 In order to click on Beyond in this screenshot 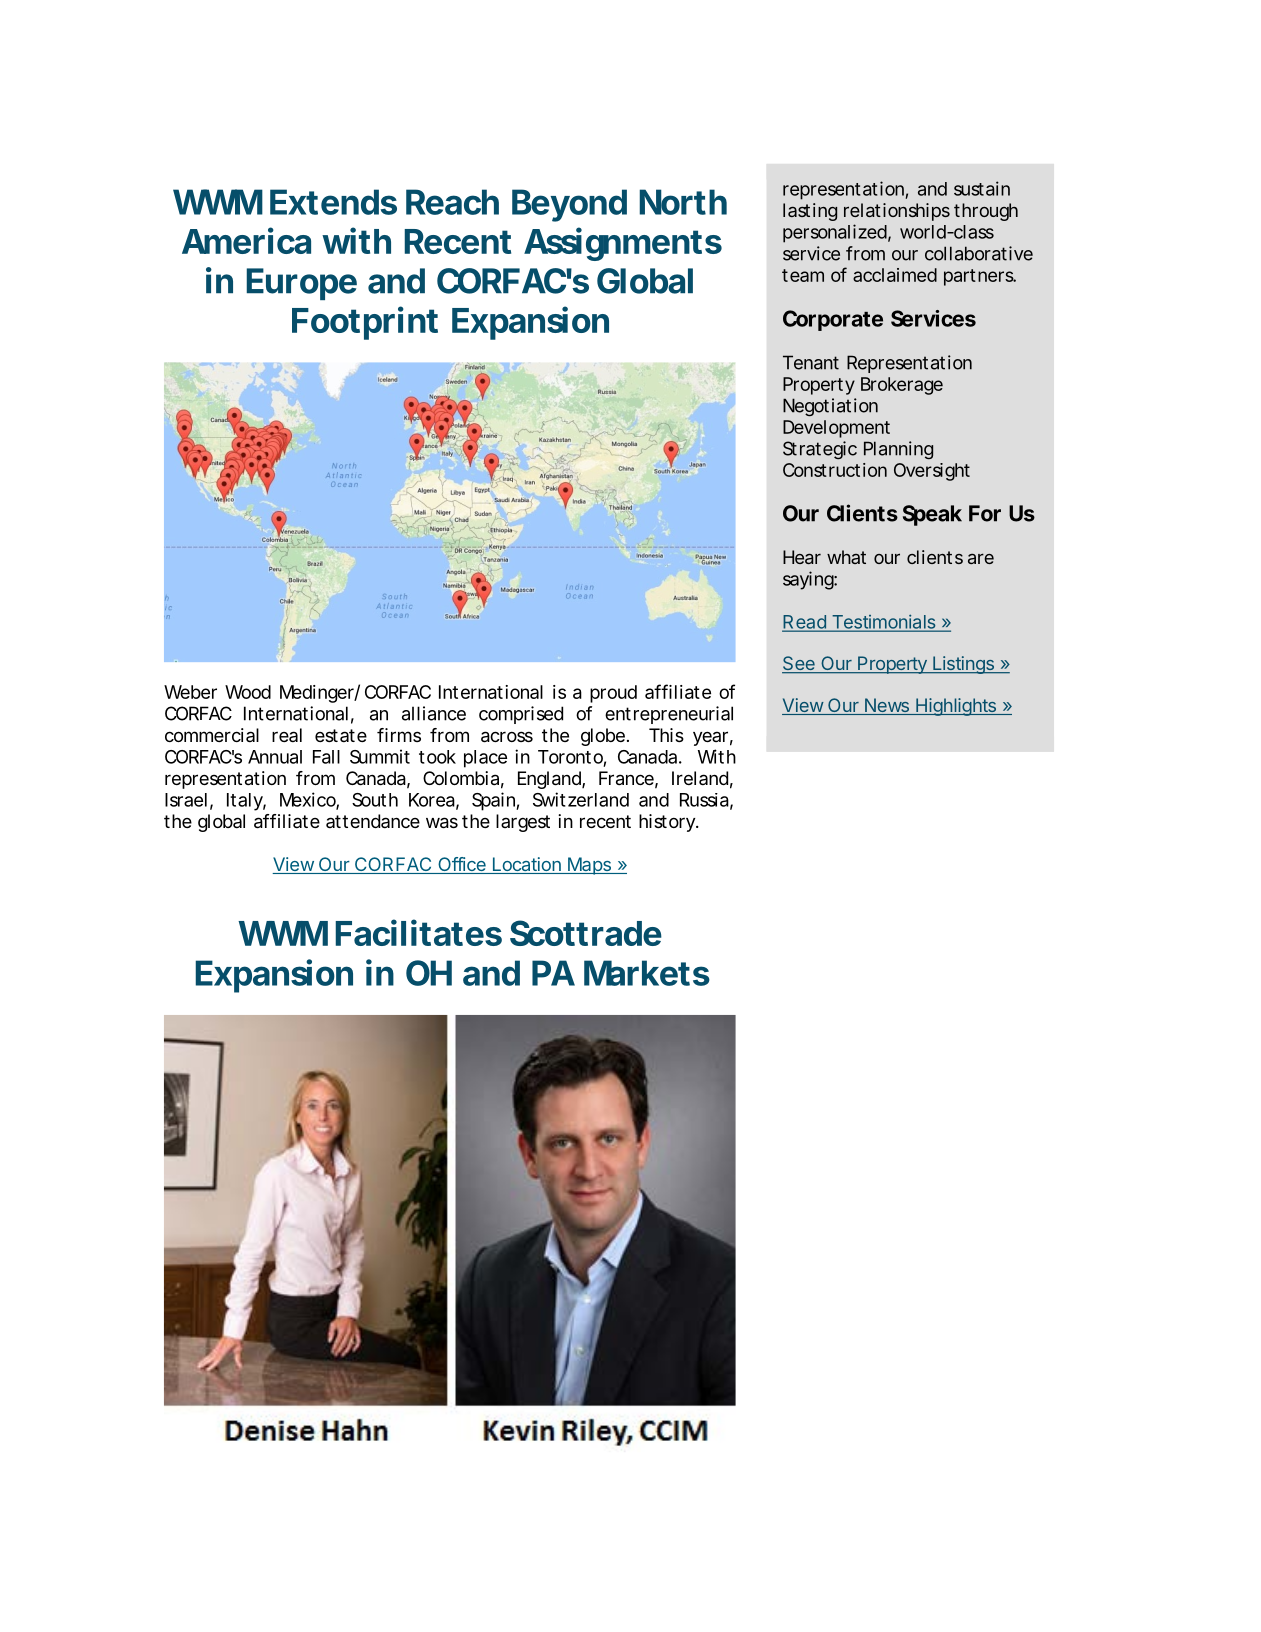, I will do `click(569, 205)`.
